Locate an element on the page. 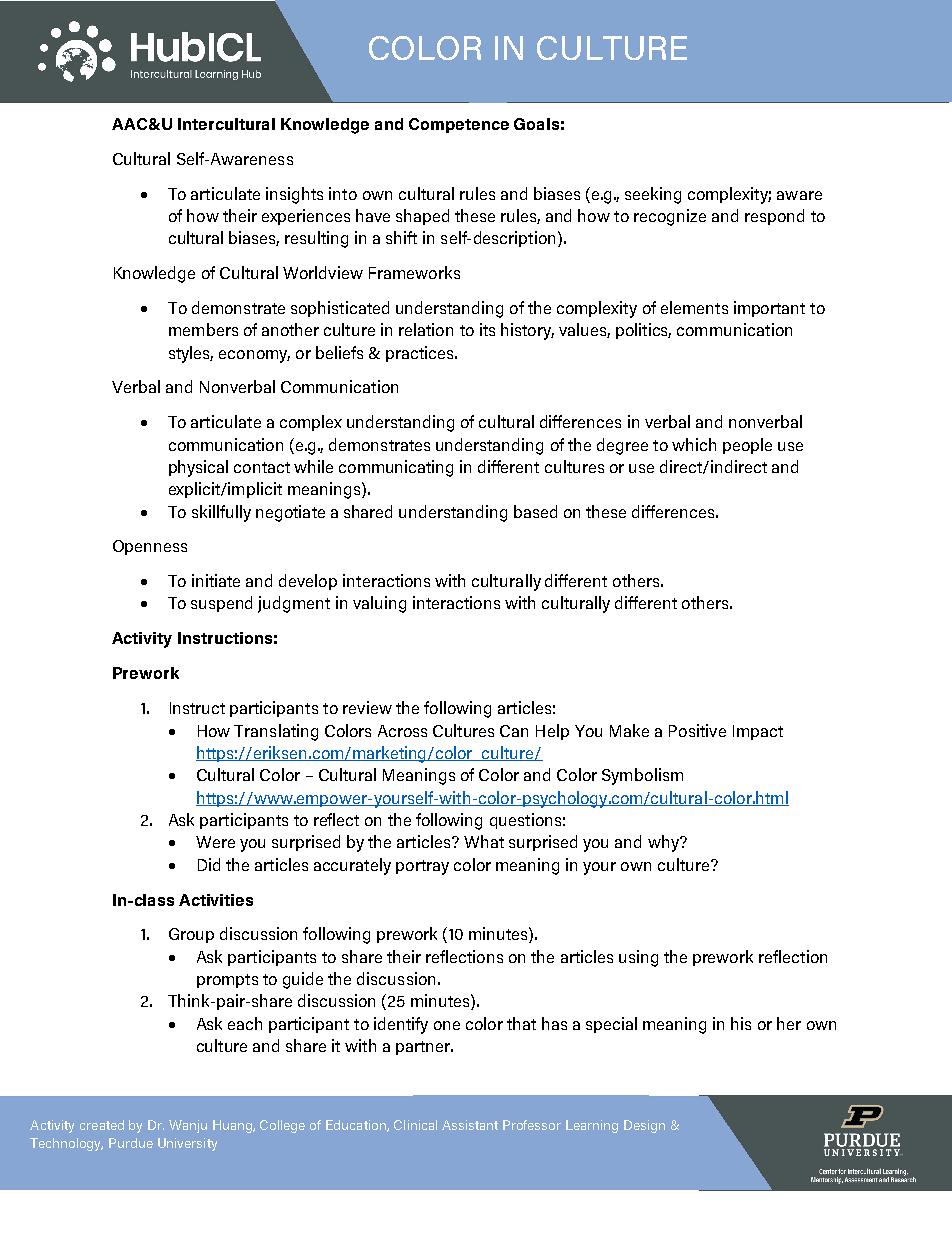 The height and width of the document is (1233, 952). valuing is located at coordinates (379, 604).
